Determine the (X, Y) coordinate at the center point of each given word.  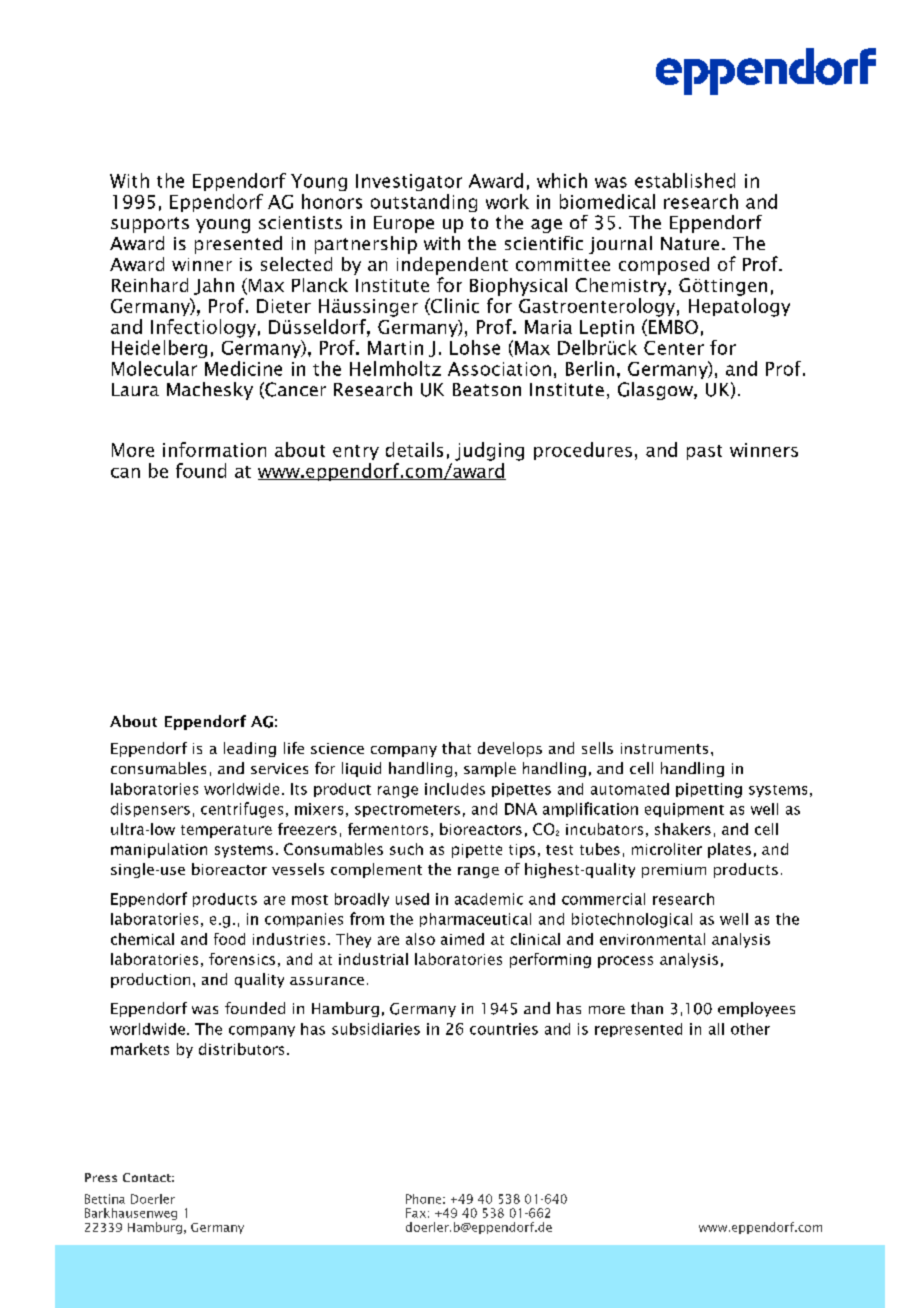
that (456, 748)
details (414, 449)
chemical (142, 939)
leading (250, 749)
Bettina (105, 1199)
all (716, 1029)
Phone (423, 1199)
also (420, 939)
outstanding (424, 203)
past (704, 452)
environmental (652, 939)
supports (150, 225)
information (214, 449)
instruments (664, 748)
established (685, 180)
